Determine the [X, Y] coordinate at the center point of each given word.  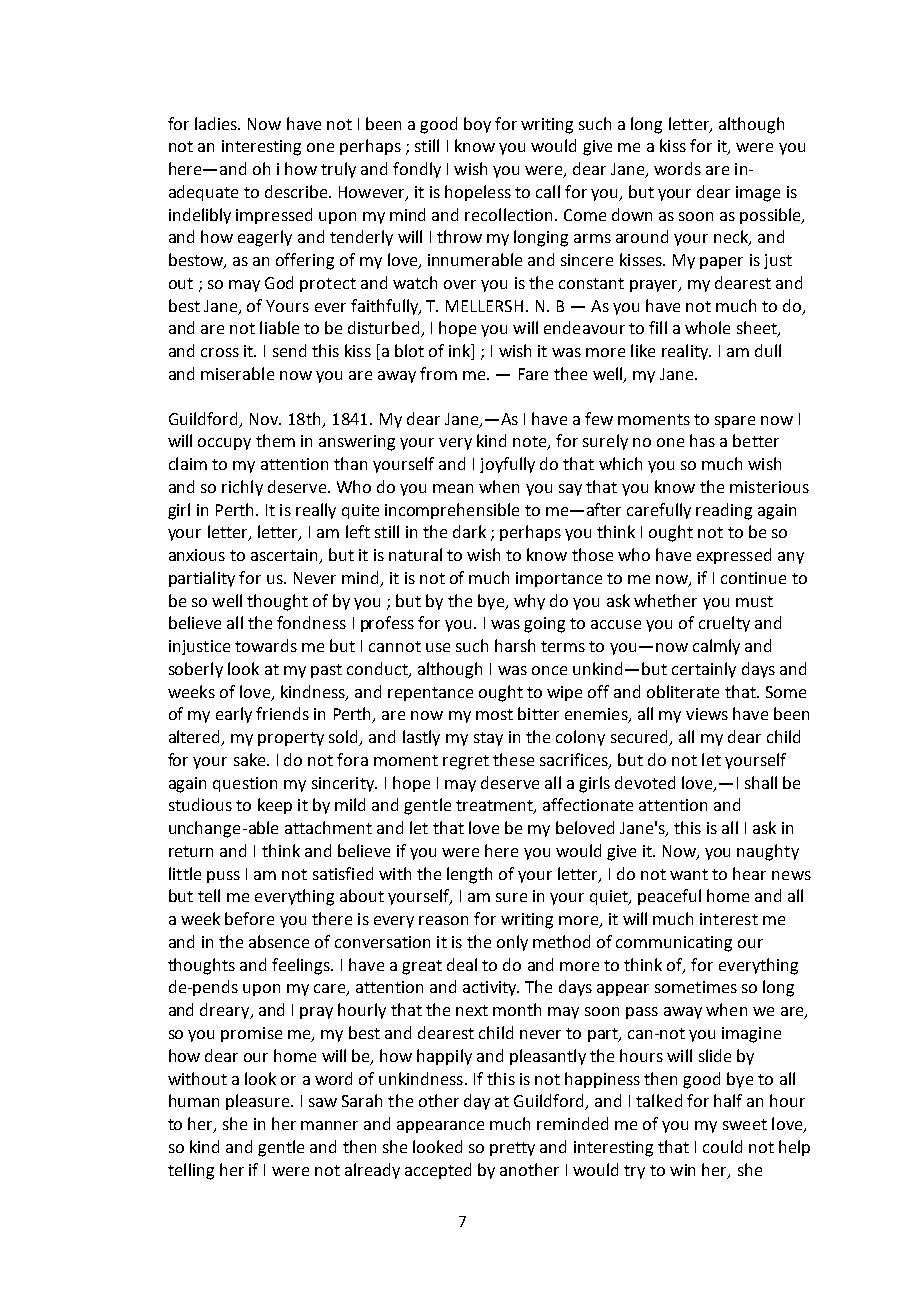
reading [724, 511]
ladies [217, 123]
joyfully [507, 465]
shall [761, 782]
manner [329, 1125]
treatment [495, 807]
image [758, 194]
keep [275, 806]
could [722, 1146]
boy [477, 125]
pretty [512, 1149]
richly [242, 488]
